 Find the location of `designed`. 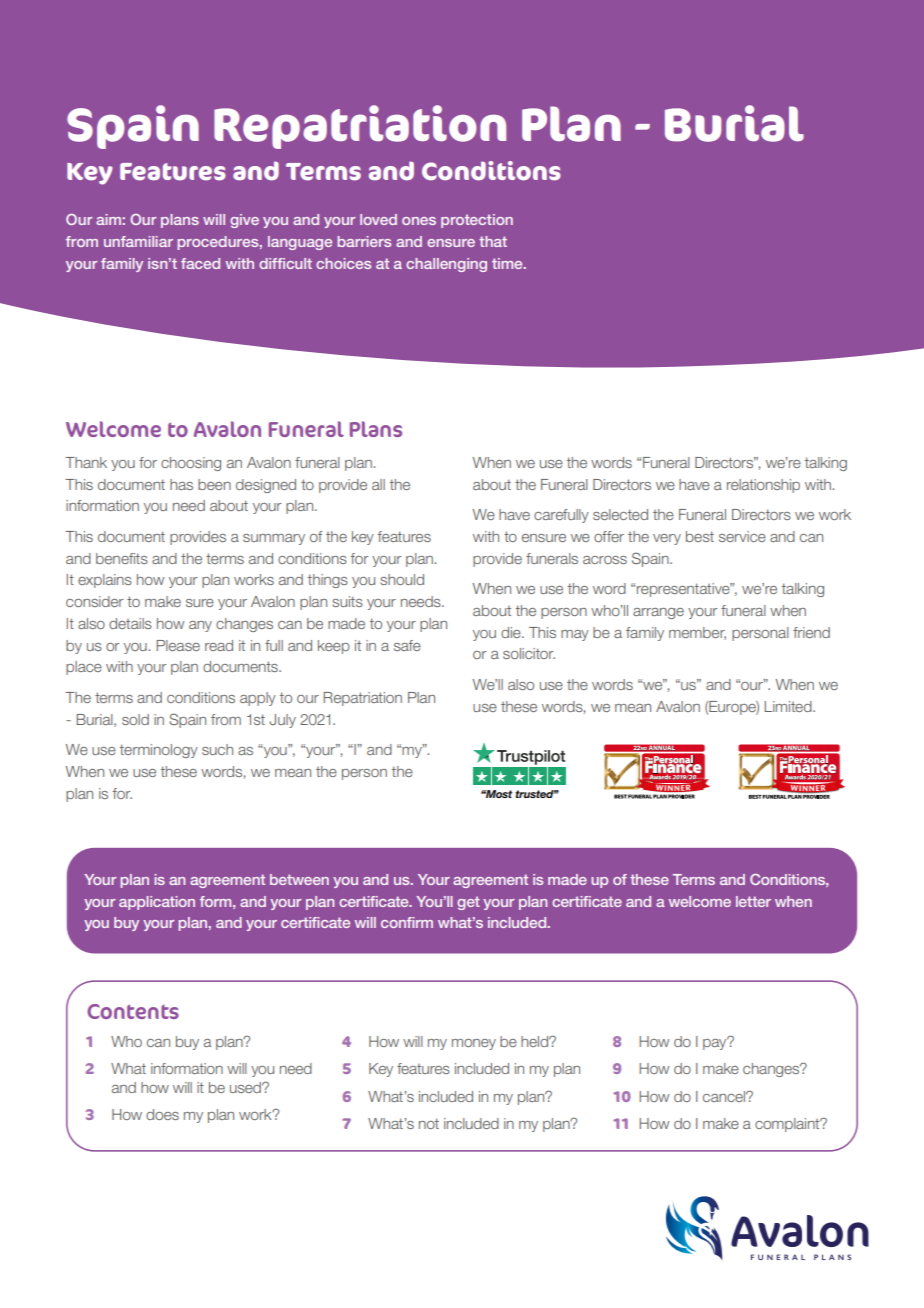

designed is located at coordinates (266, 486).
